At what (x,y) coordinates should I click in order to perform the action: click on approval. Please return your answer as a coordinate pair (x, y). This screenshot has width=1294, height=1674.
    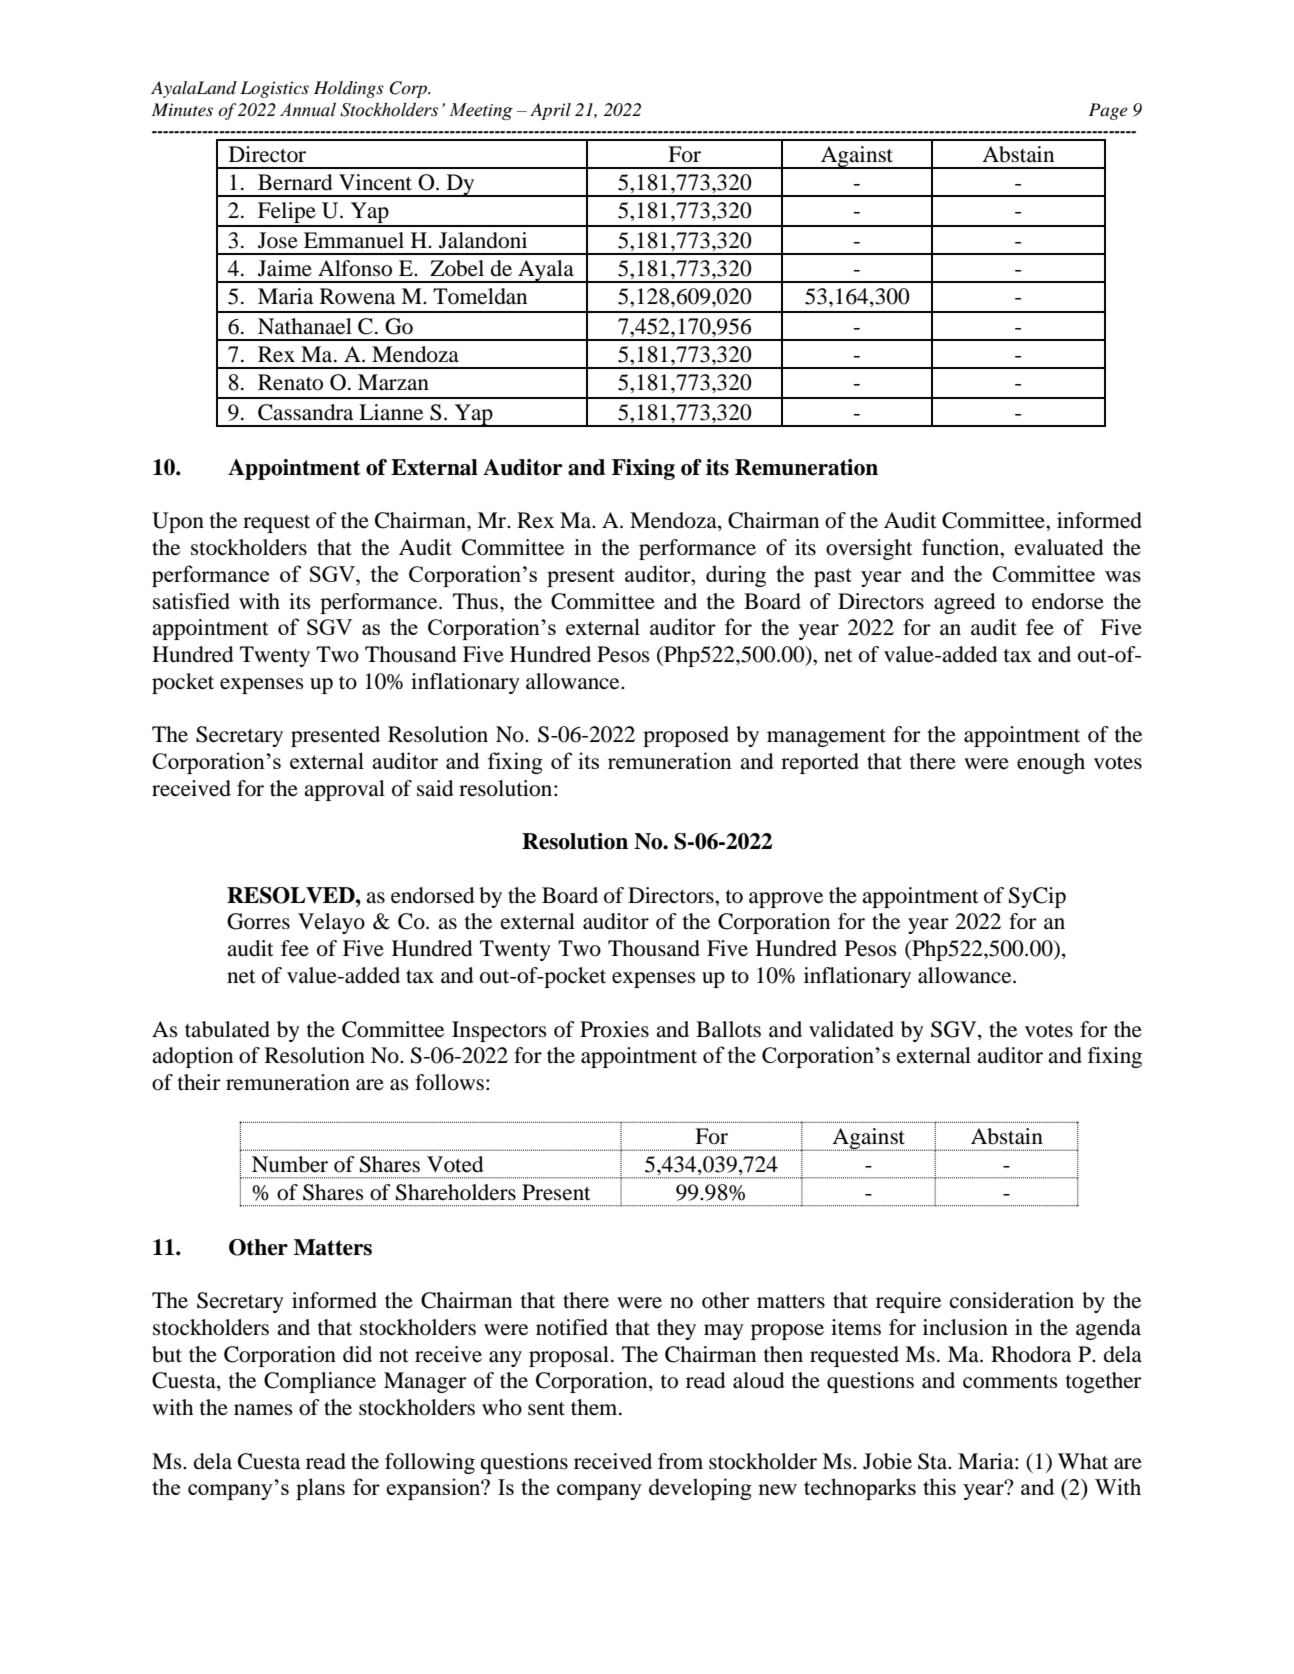
    Looking at the image, I should click on (344, 790).
